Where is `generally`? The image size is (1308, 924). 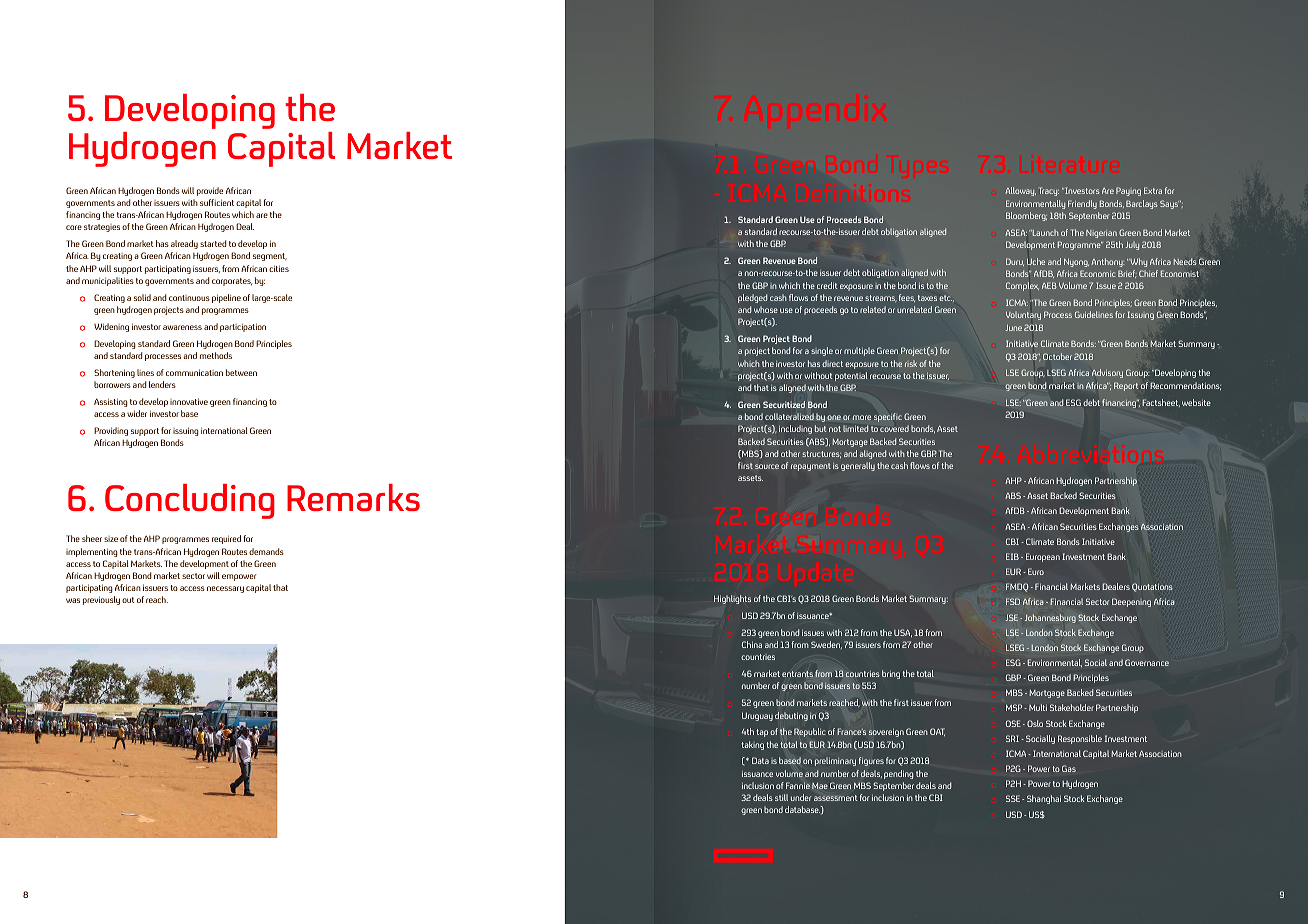 generally is located at coordinates (858, 466).
